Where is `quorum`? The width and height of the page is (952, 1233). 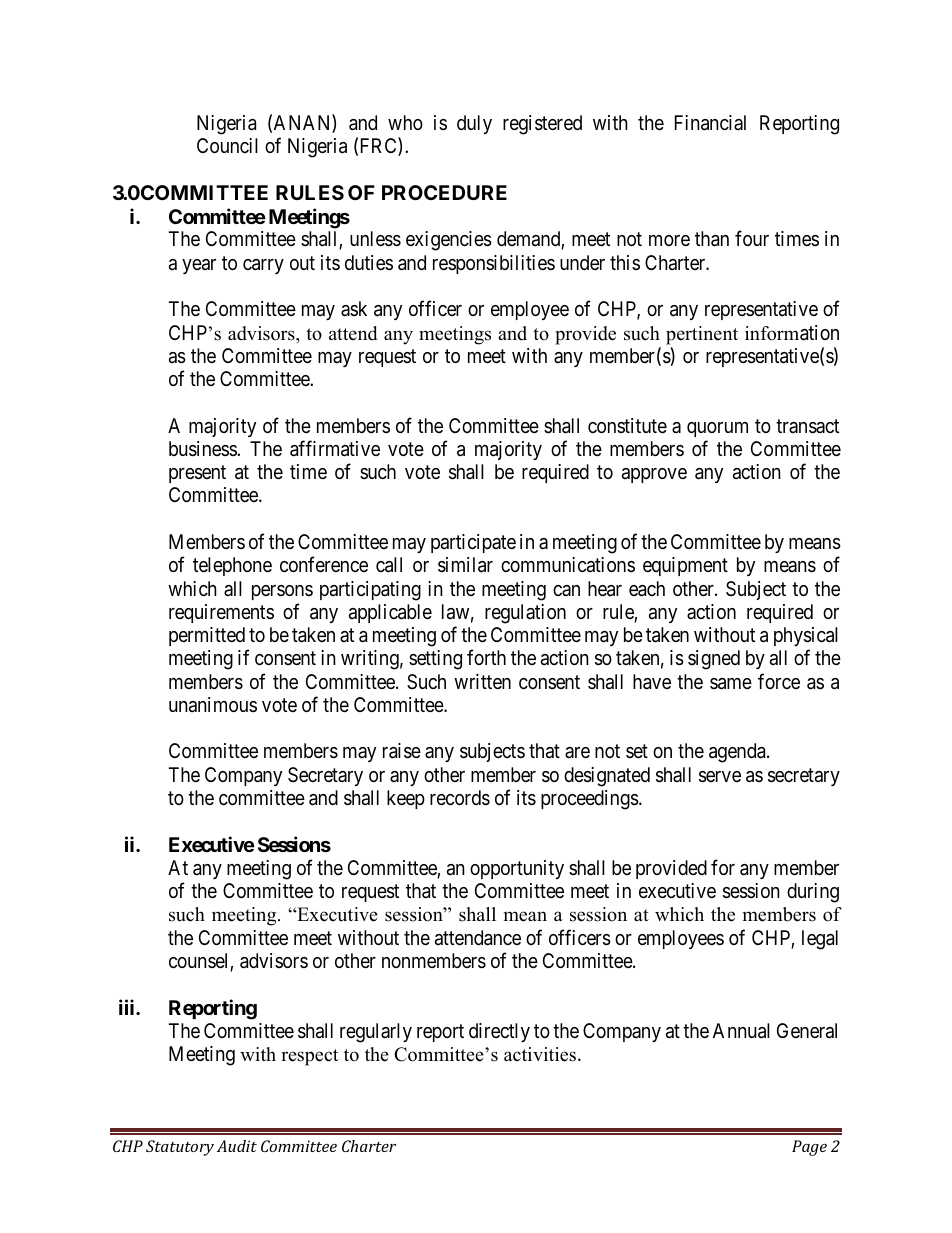
quorum is located at coordinates (717, 429).
